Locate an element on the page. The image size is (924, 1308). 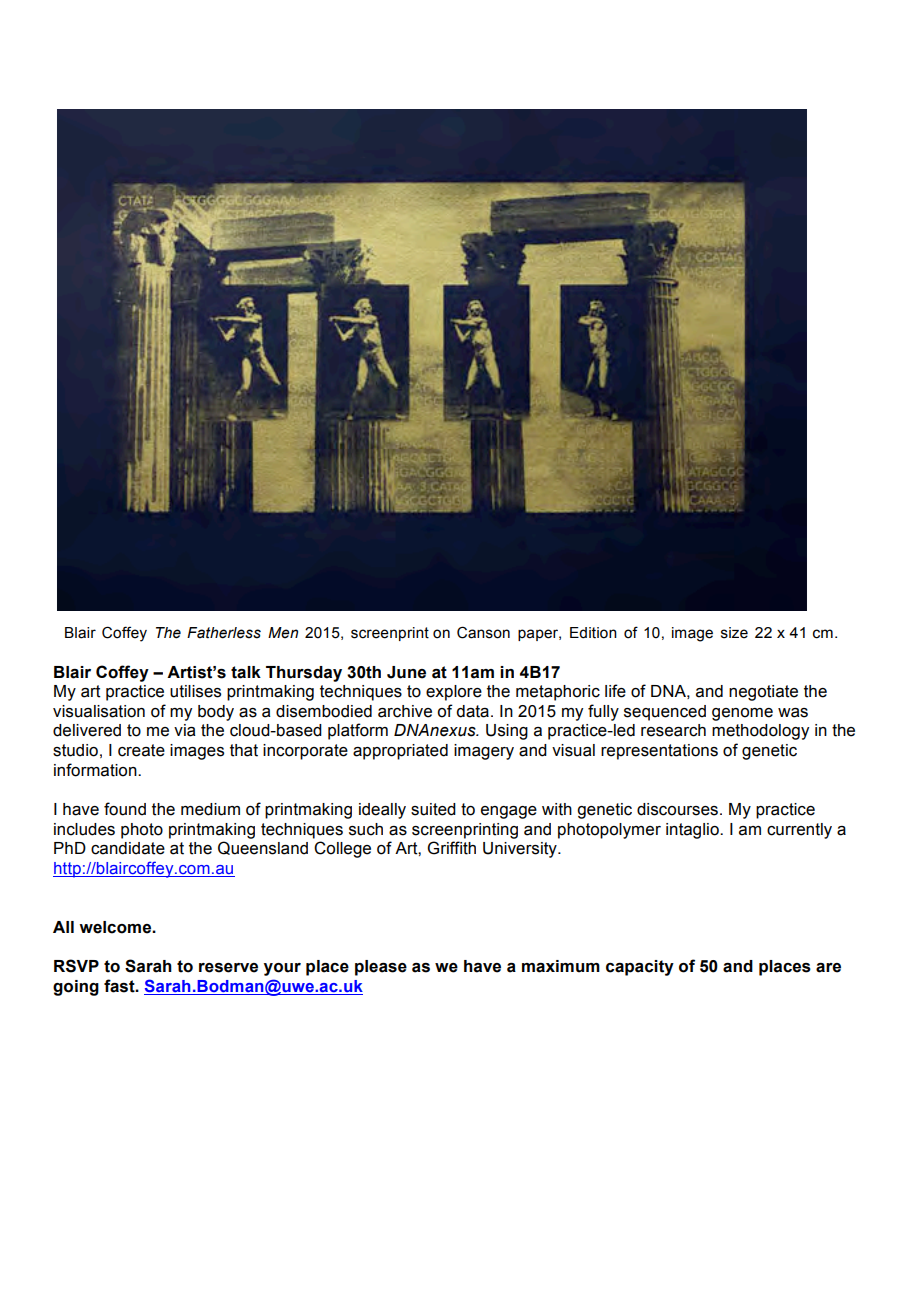
representations is located at coordinates (659, 752).
